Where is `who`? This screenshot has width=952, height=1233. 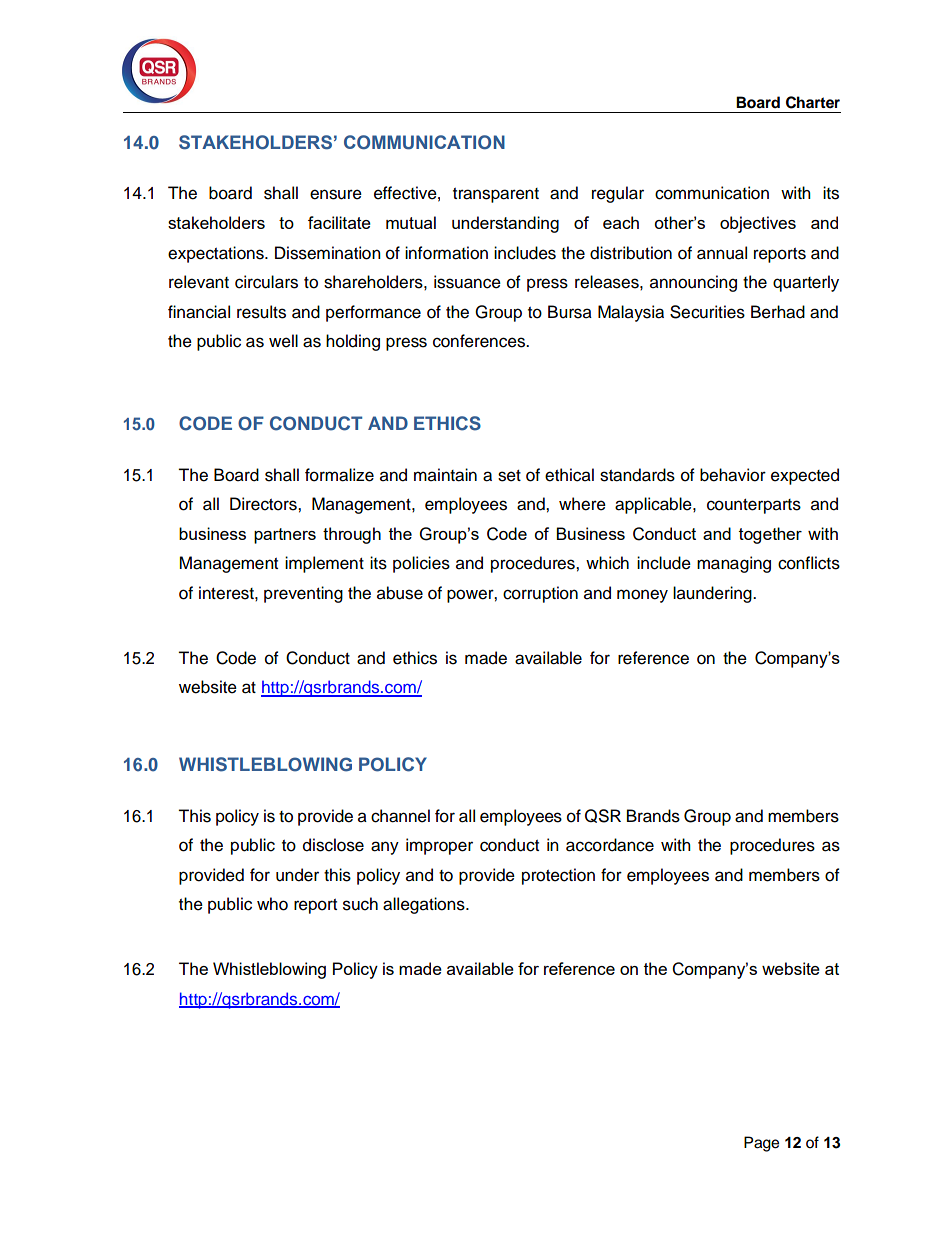
who is located at coordinates (272, 904).
